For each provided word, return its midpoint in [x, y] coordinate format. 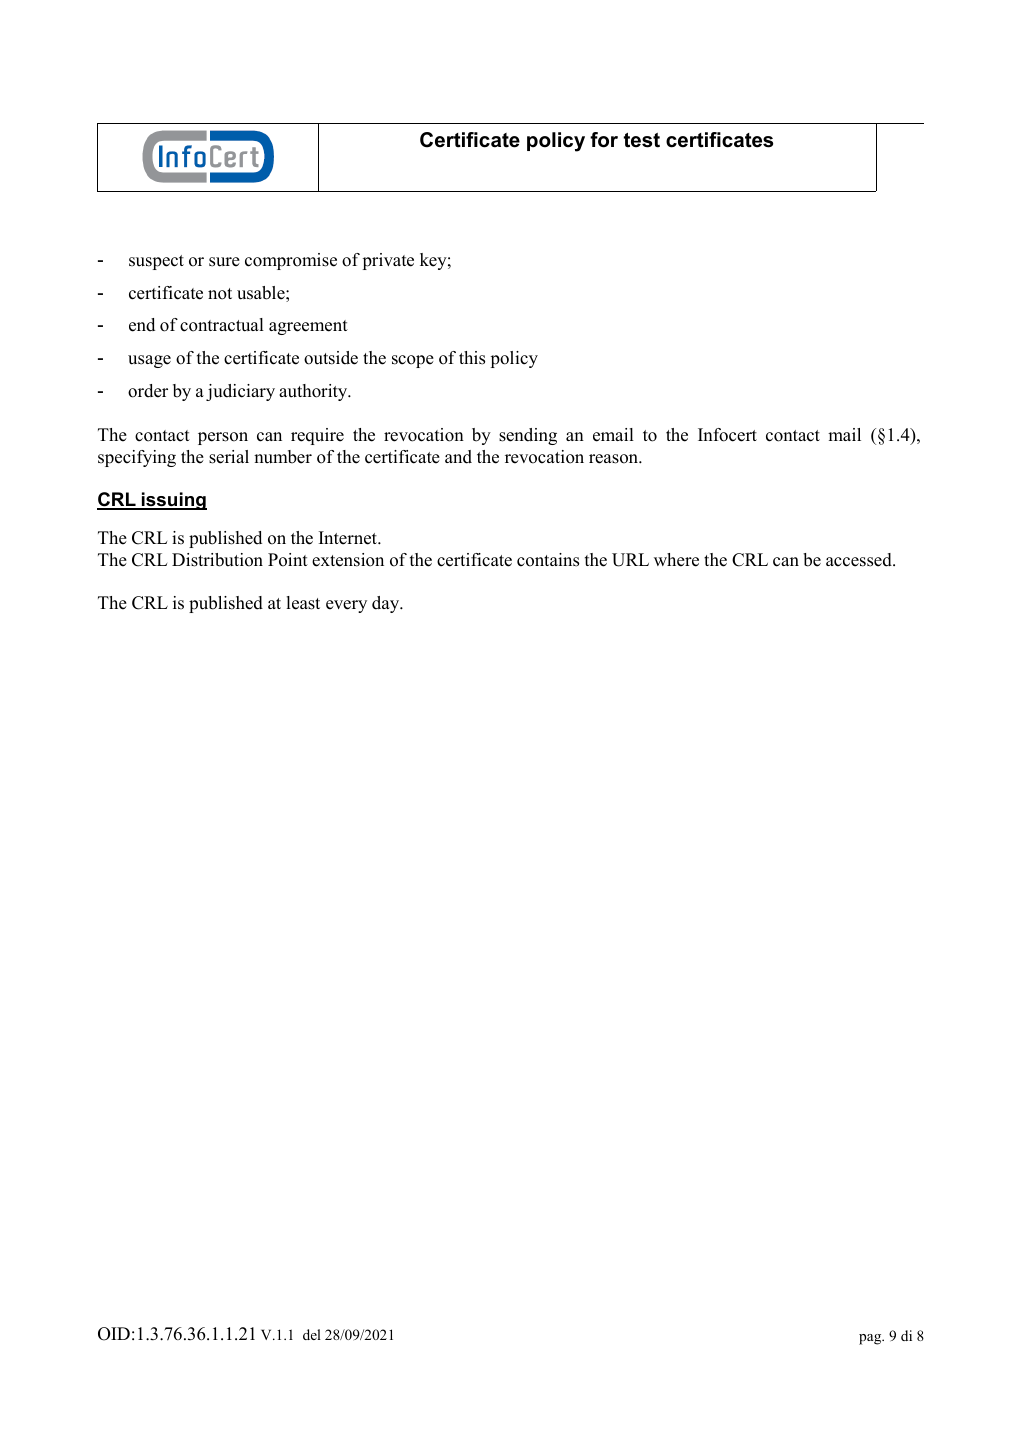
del [312, 1334]
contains [548, 560]
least [303, 603]
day [387, 604]
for [604, 140]
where [676, 560]
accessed [860, 560]
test [642, 140]
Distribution [217, 560]
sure [224, 262]
